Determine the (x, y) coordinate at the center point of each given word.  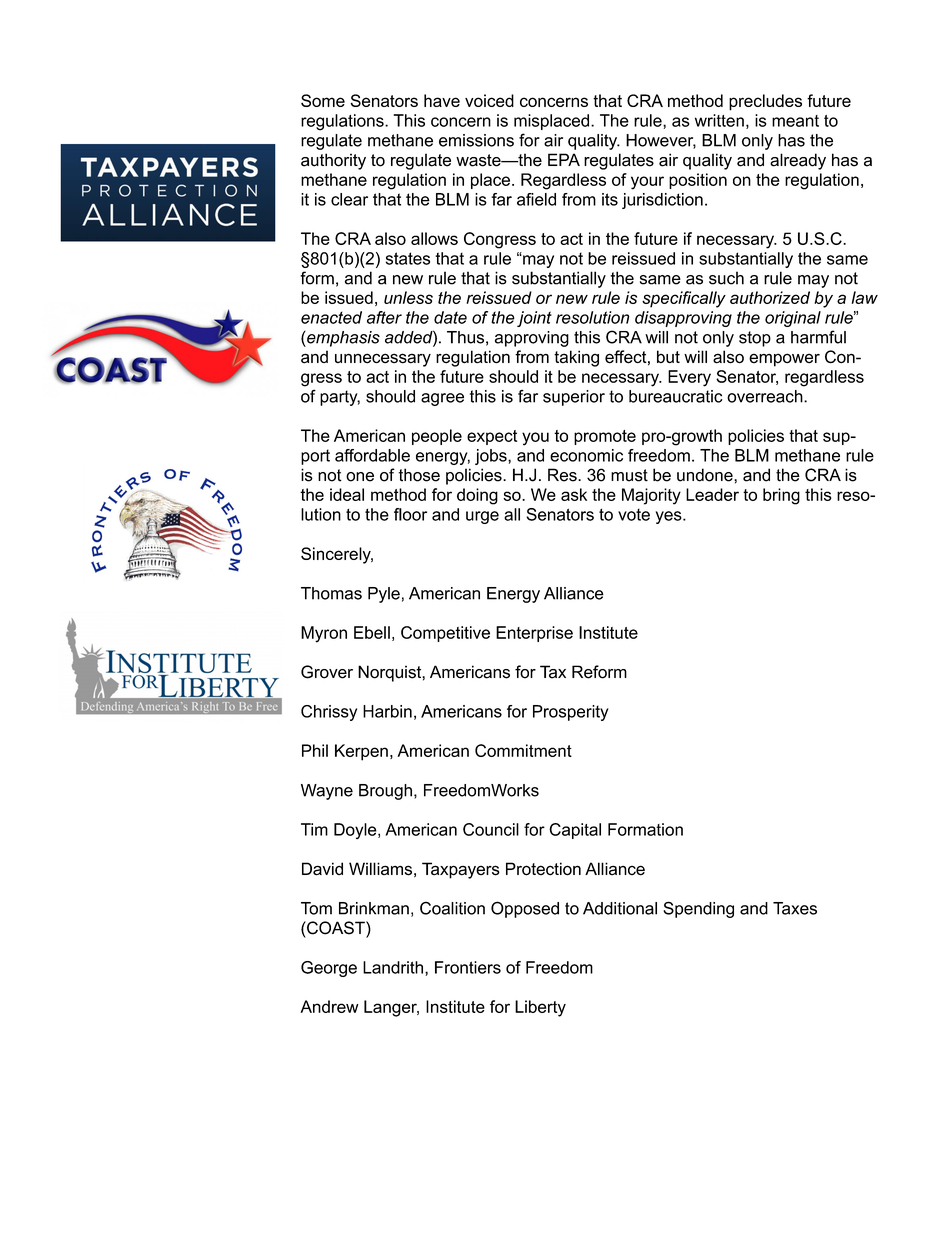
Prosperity (571, 713)
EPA (564, 159)
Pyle (384, 595)
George (329, 969)
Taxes (795, 908)
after (384, 317)
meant (795, 121)
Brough (385, 792)
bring (781, 496)
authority (333, 161)
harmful (818, 337)
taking (576, 358)
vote (634, 514)
